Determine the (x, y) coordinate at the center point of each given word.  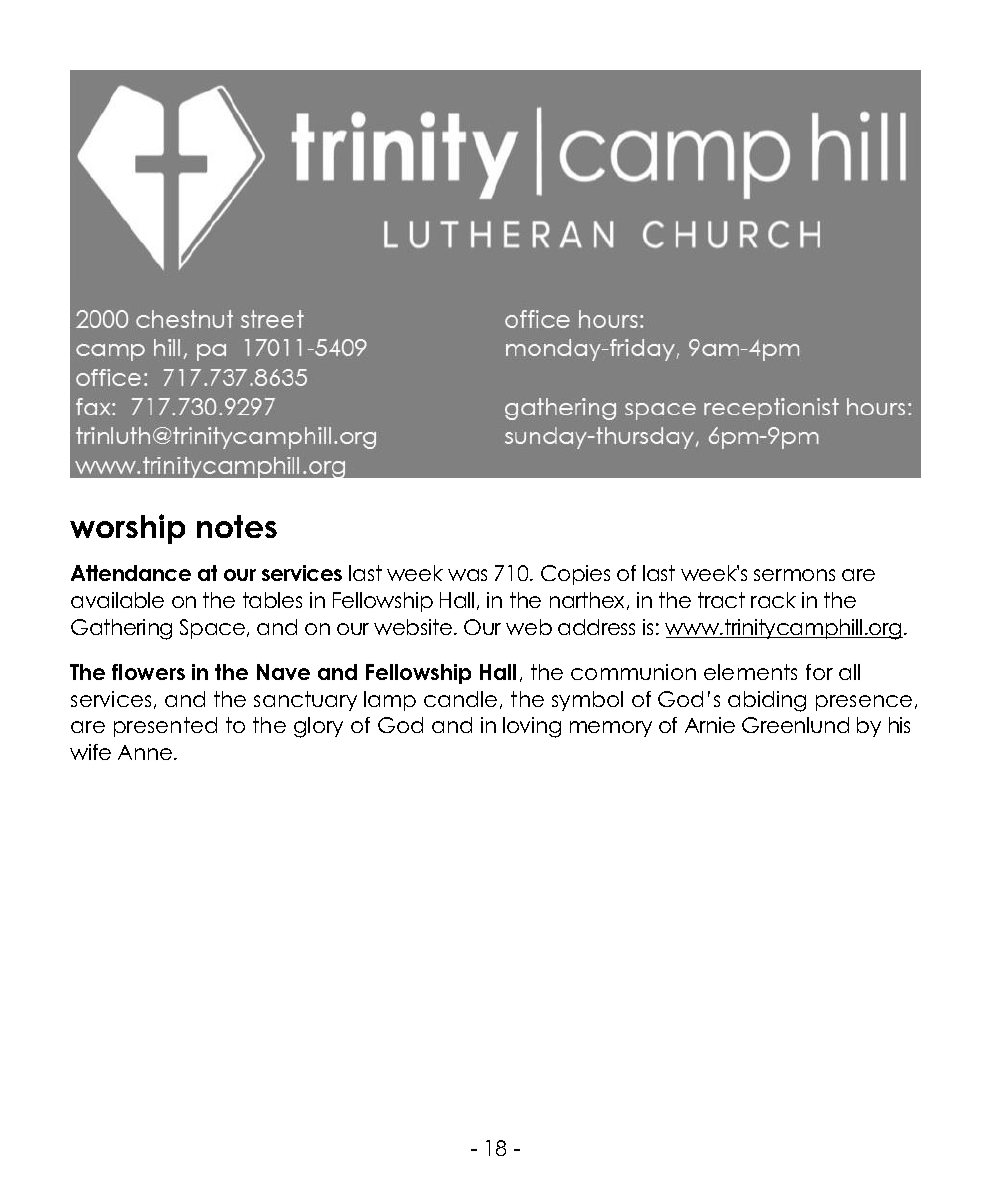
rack (773, 600)
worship (127, 529)
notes (237, 526)
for (819, 672)
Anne (145, 752)
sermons (794, 575)
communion (633, 672)
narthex (589, 601)
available (117, 600)
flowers (148, 672)
